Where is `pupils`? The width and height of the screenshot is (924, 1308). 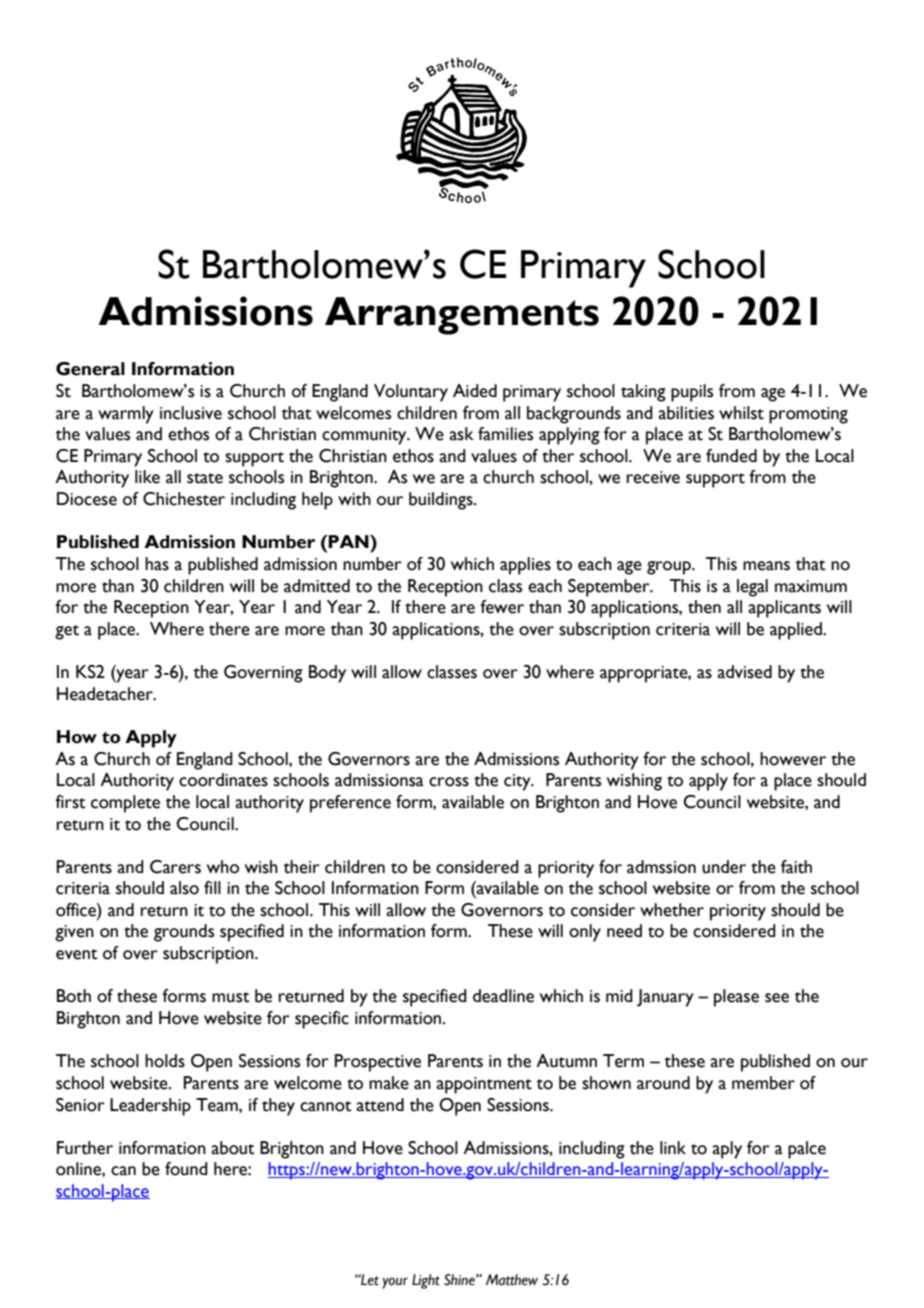
pupils is located at coordinates (692, 393).
